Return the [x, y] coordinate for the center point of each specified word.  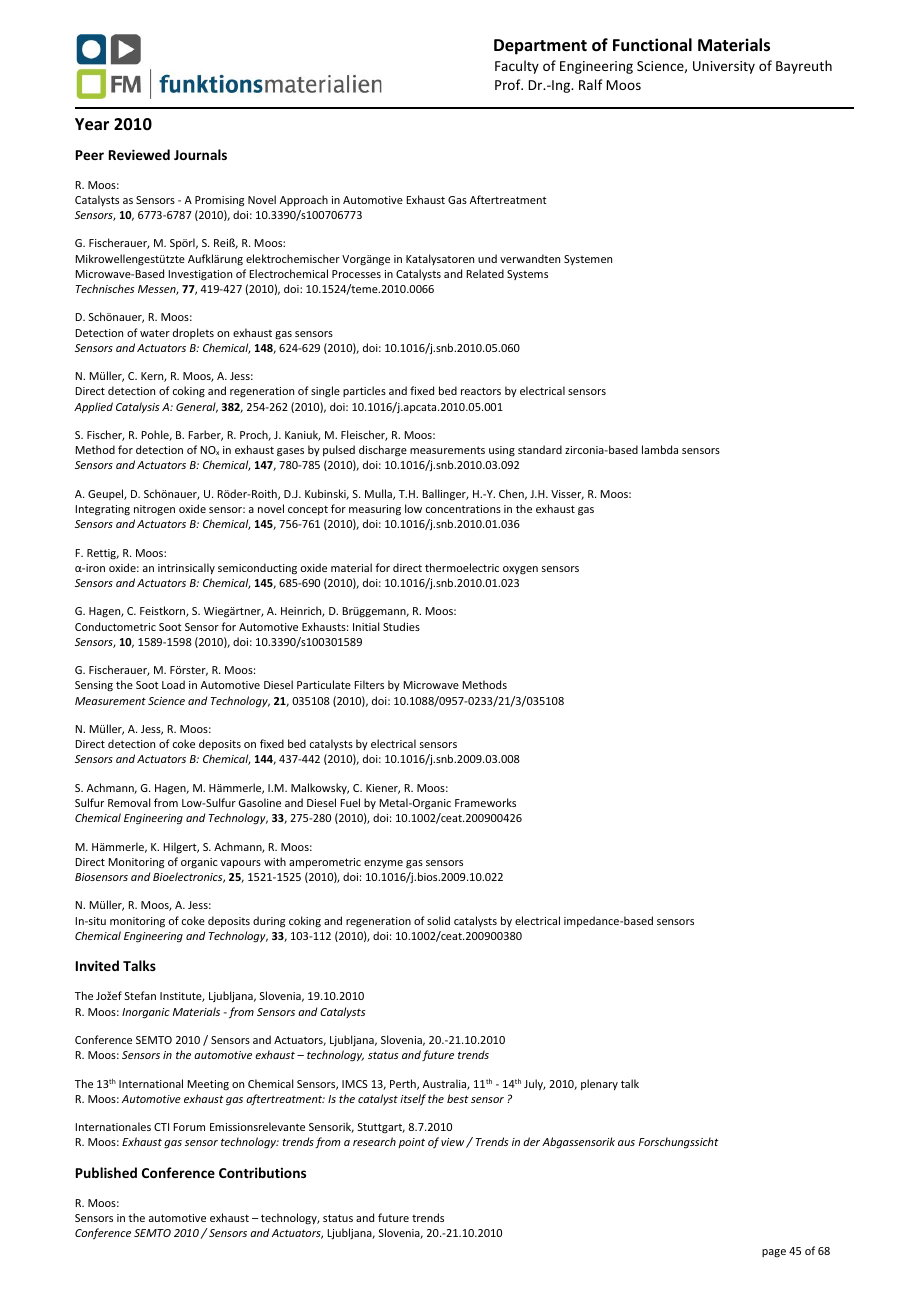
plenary [599, 1084]
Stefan [140, 995]
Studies [401, 626]
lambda [660, 449]
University [724, 67]
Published [106, 1172]
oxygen [520, 570]
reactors [481, 391]
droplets [193, 333]
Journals [200, 154]
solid [438, 920]
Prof [509, 84]
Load [173, 684]
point [411, 1143]
